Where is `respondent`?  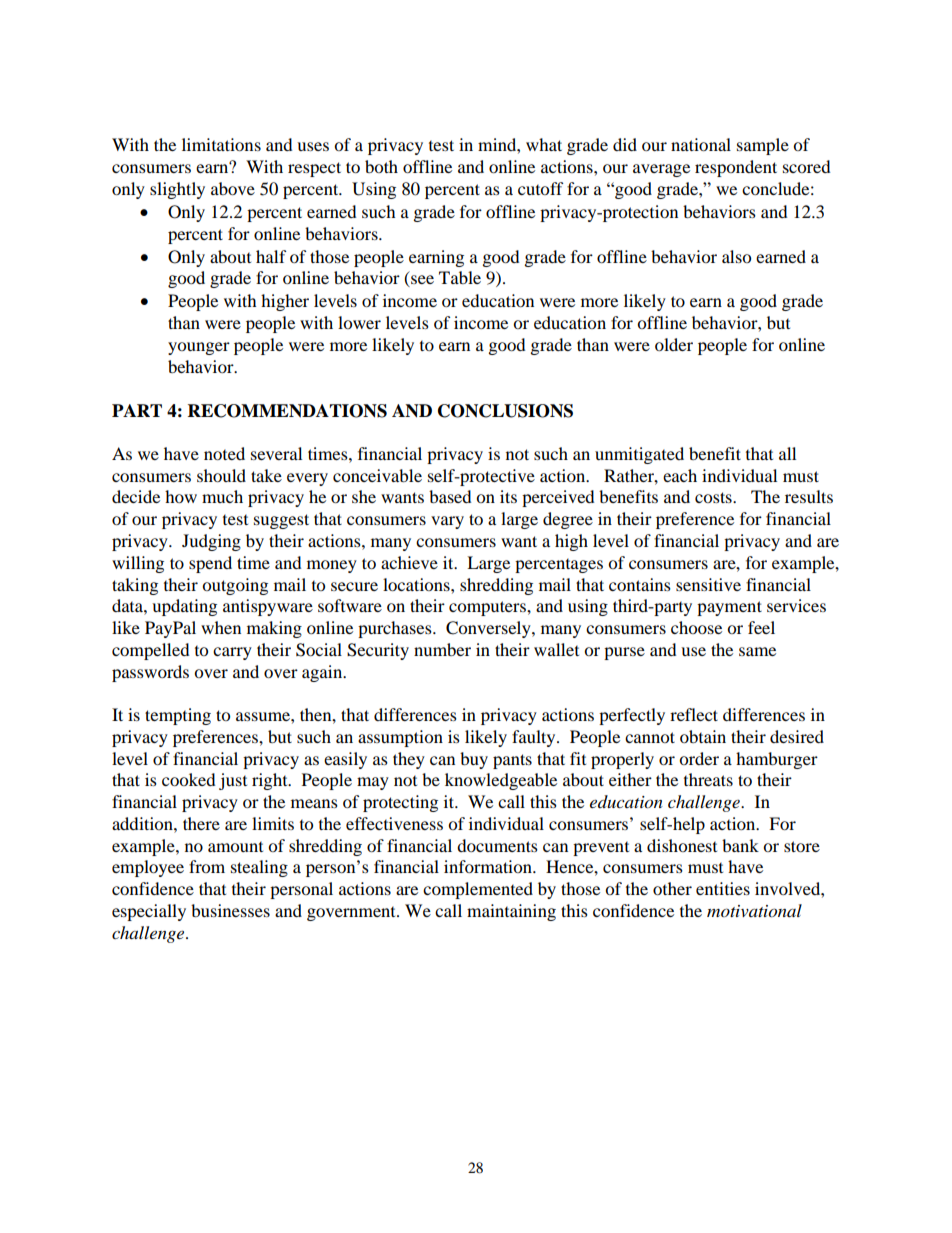 respondent is located at coordinates (736, 168).
